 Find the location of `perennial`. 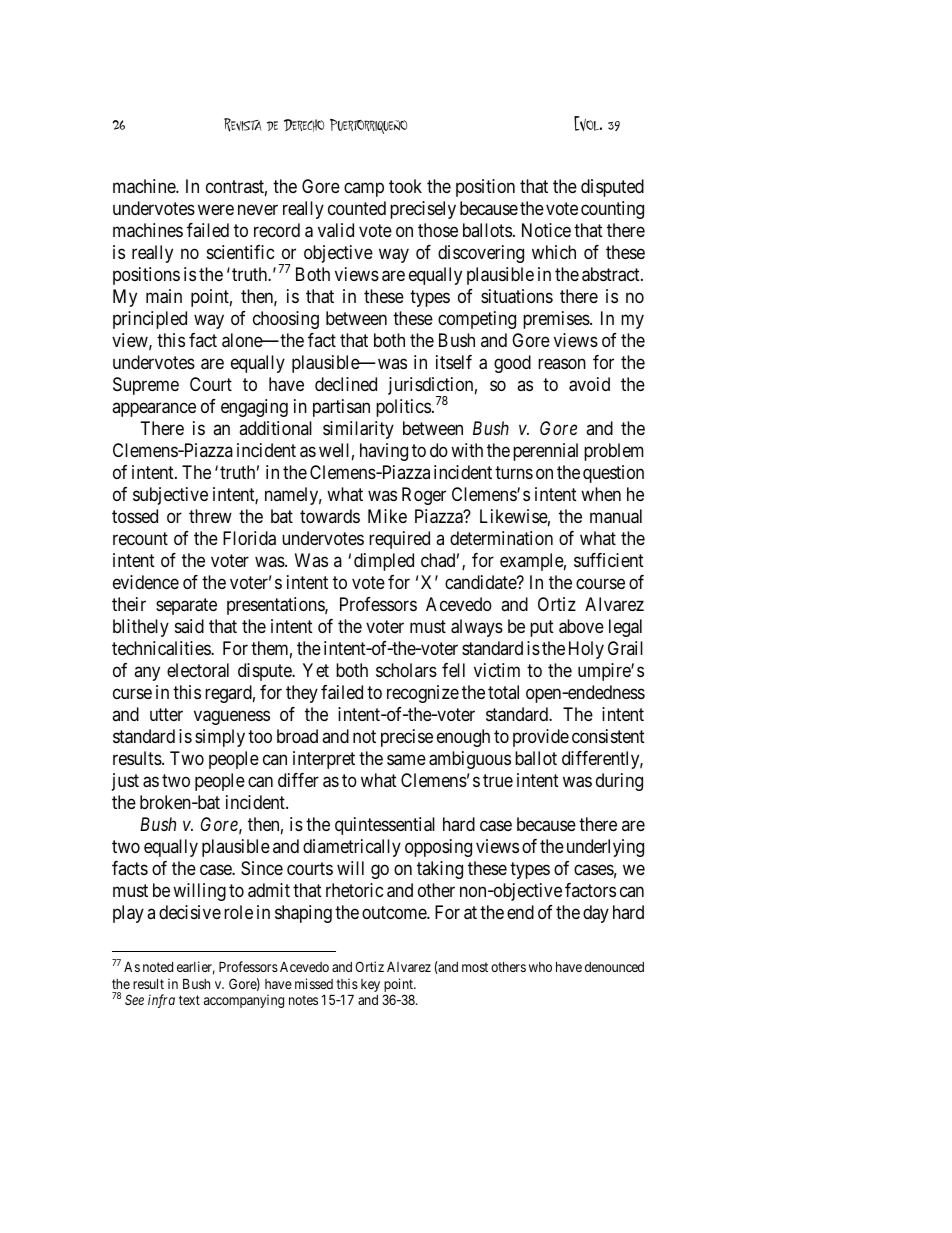

perennial is located at coordinates (545, 452).
